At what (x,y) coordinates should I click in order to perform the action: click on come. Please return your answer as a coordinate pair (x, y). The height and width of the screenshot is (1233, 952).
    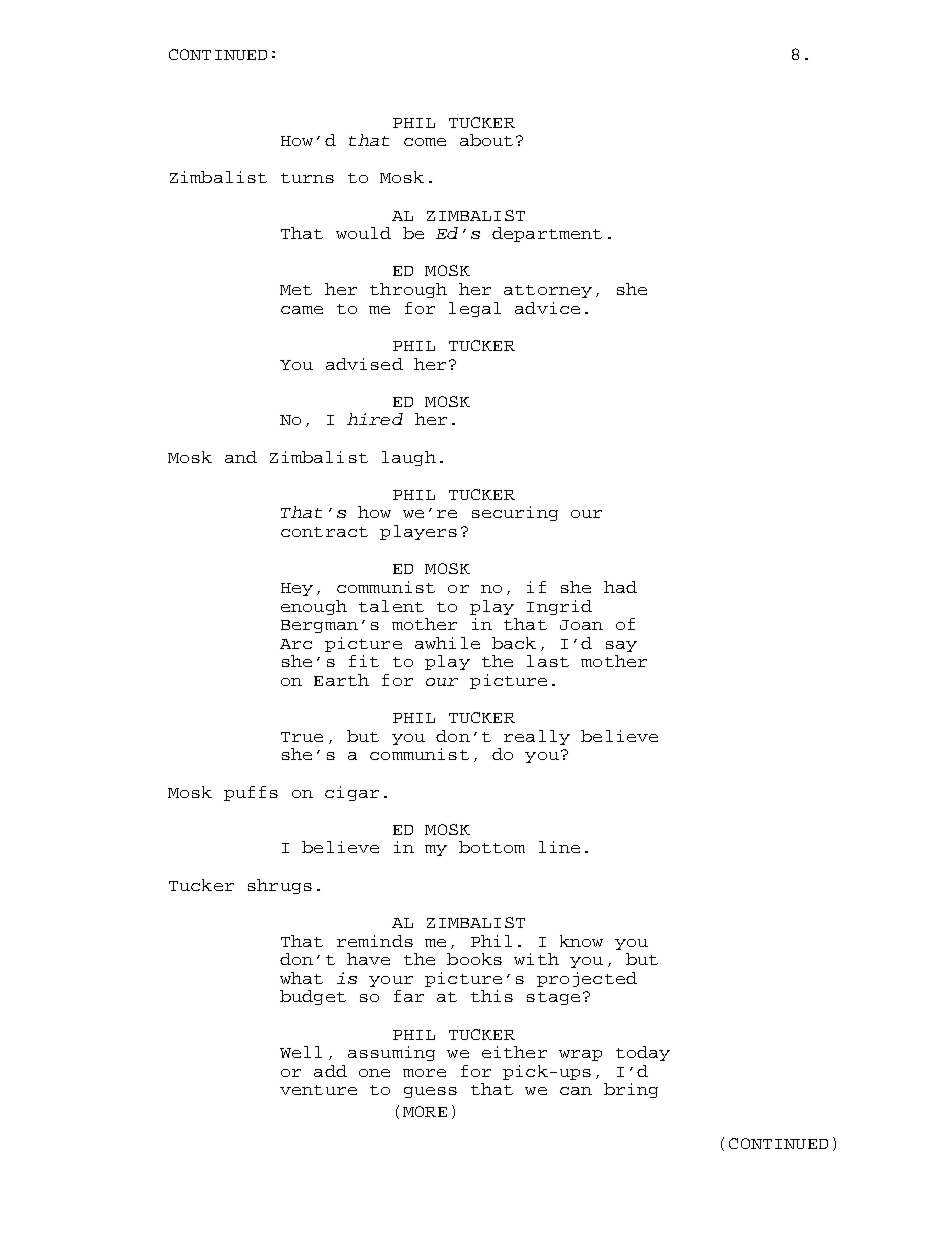
    Looking at the image, I should click on (425, 142).
